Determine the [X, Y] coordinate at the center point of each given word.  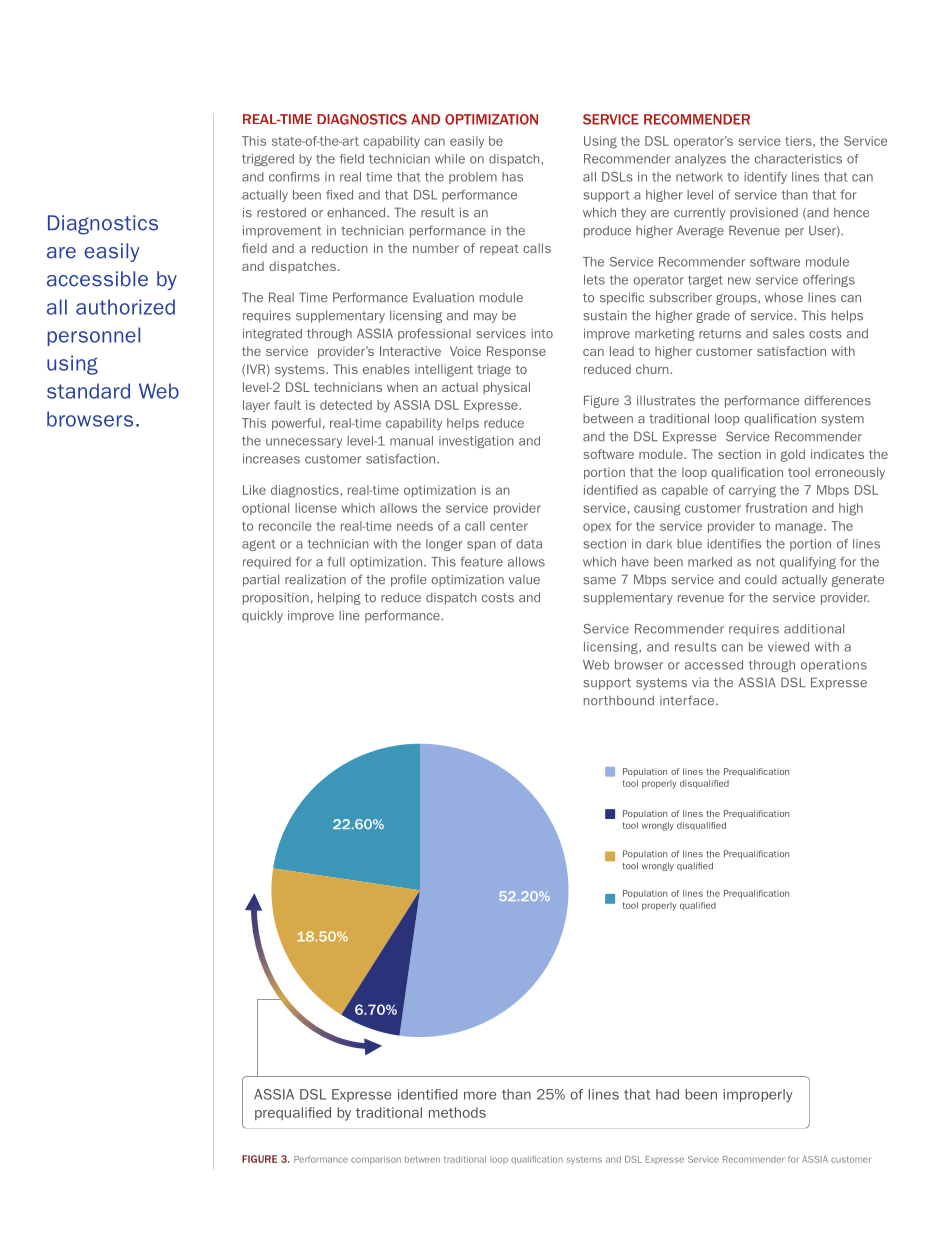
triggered [268, 160]
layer [256, 406]
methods [457, 1112]
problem [473, 178]
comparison [376, 1160]
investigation [476, 442]
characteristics [798, 159]
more [480, 1095]
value [524, 580]
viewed [788, 647]
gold [793, 455]
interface [688, 700]
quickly [262, 616]
